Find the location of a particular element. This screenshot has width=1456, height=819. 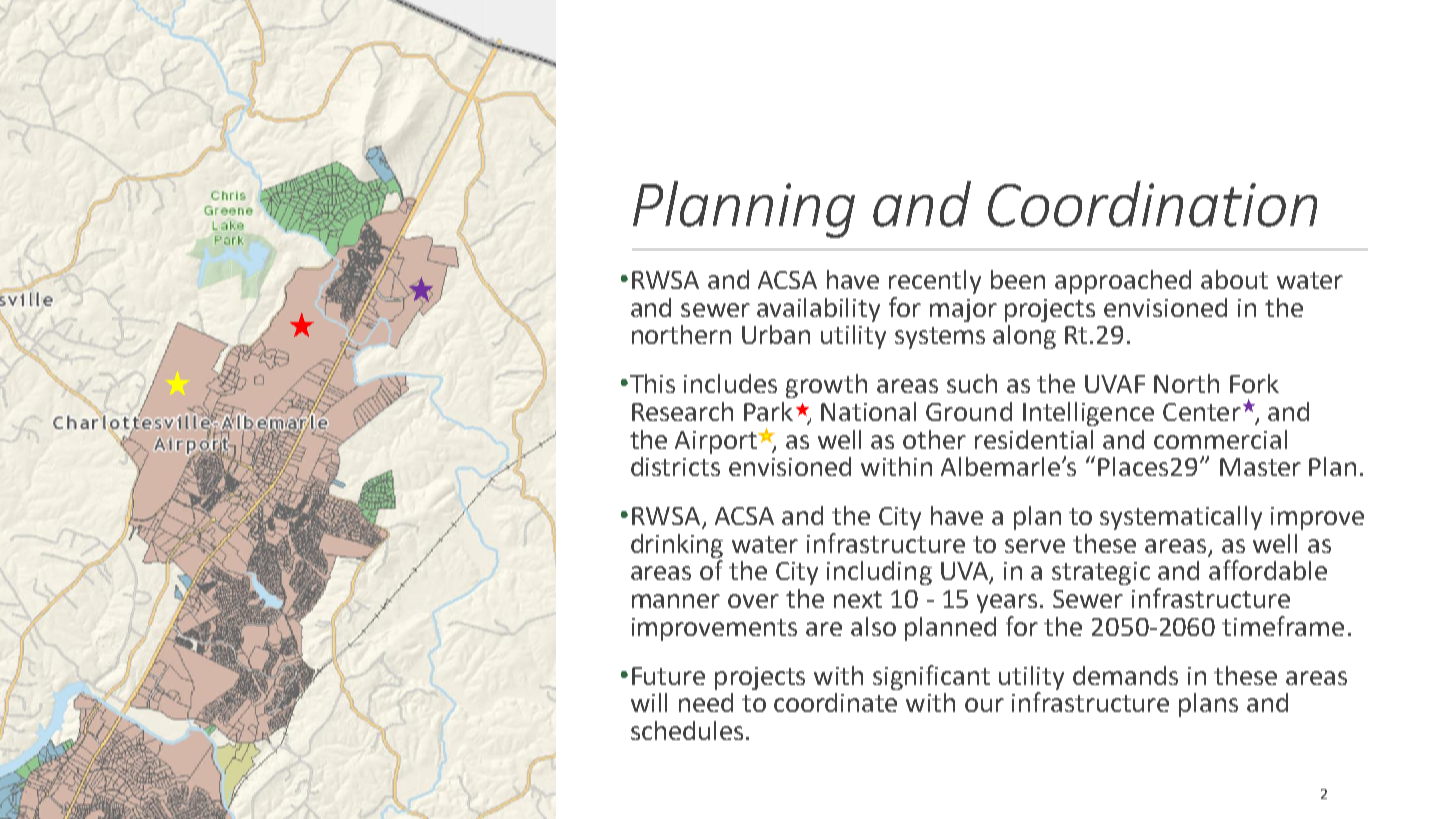

Coordination is located at coordinates (1152, 204).
